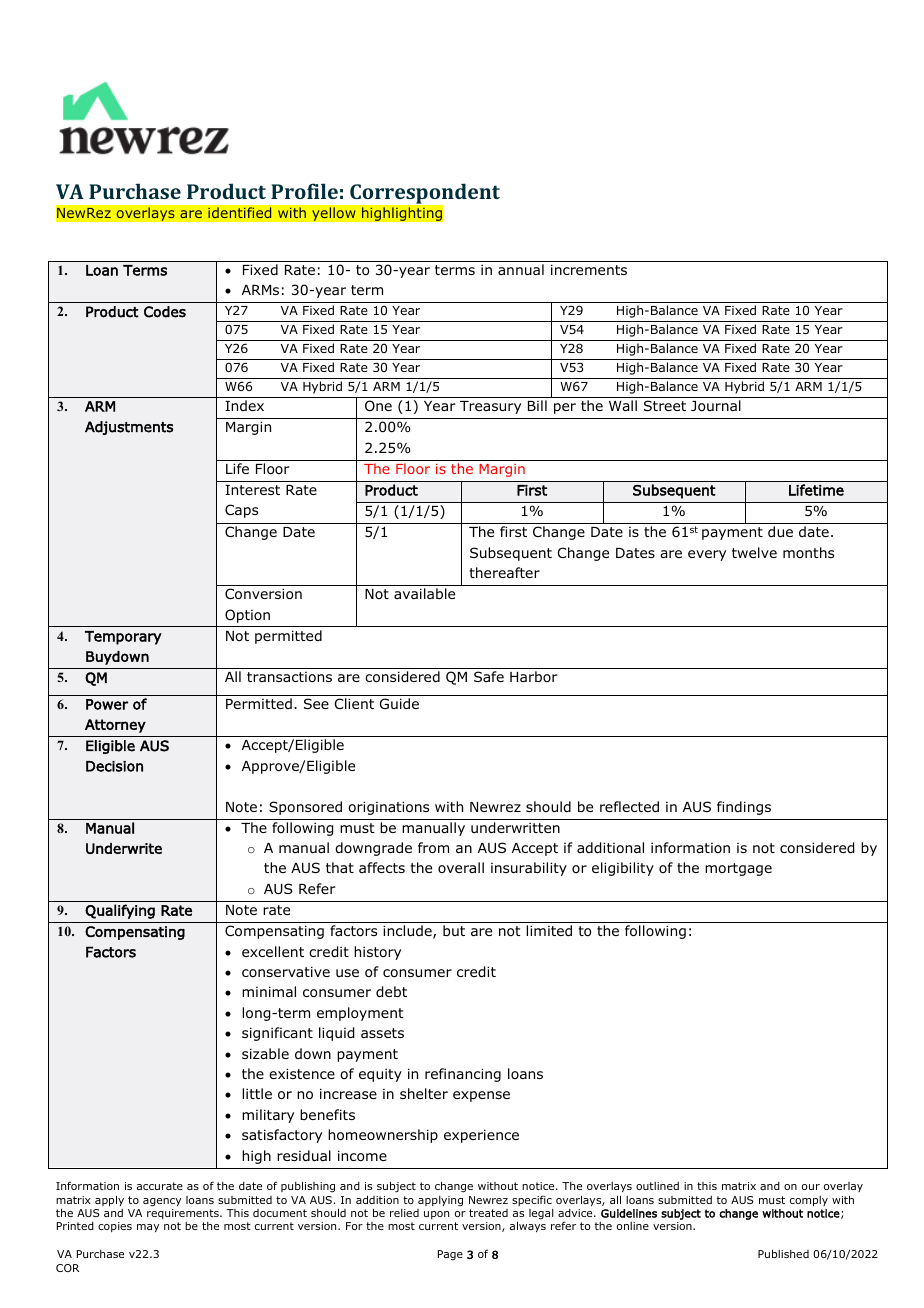  What do you see at coordinates (115, 726) in the screenshot?
I see `Attorney` at bounding box center [115, 726].
